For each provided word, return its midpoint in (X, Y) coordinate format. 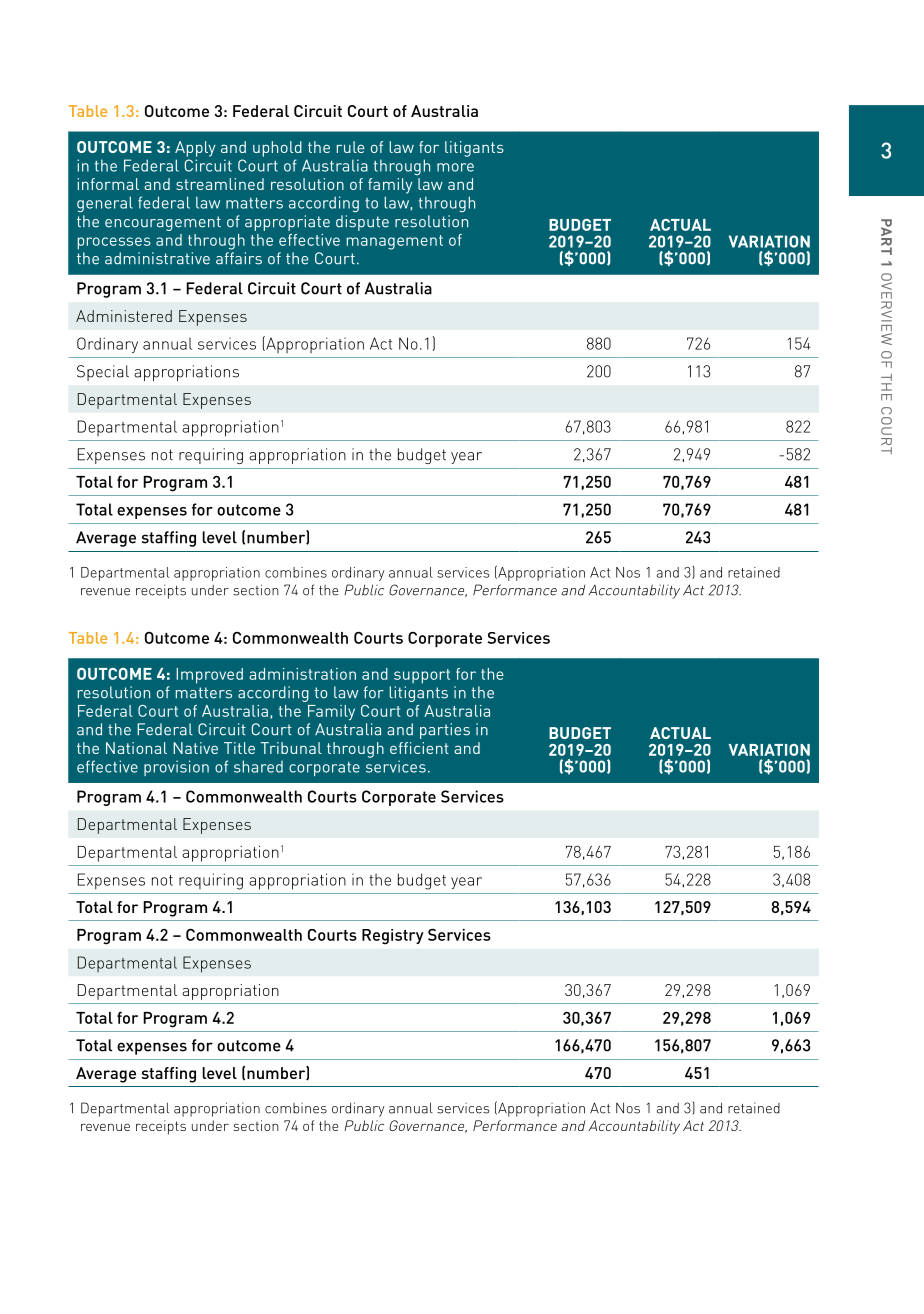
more (455, 167)
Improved (209, 676)
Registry (393, 937)
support (422, 676)
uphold (277, 149)
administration (302, 674)
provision (176, 768)
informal (108, 184)
